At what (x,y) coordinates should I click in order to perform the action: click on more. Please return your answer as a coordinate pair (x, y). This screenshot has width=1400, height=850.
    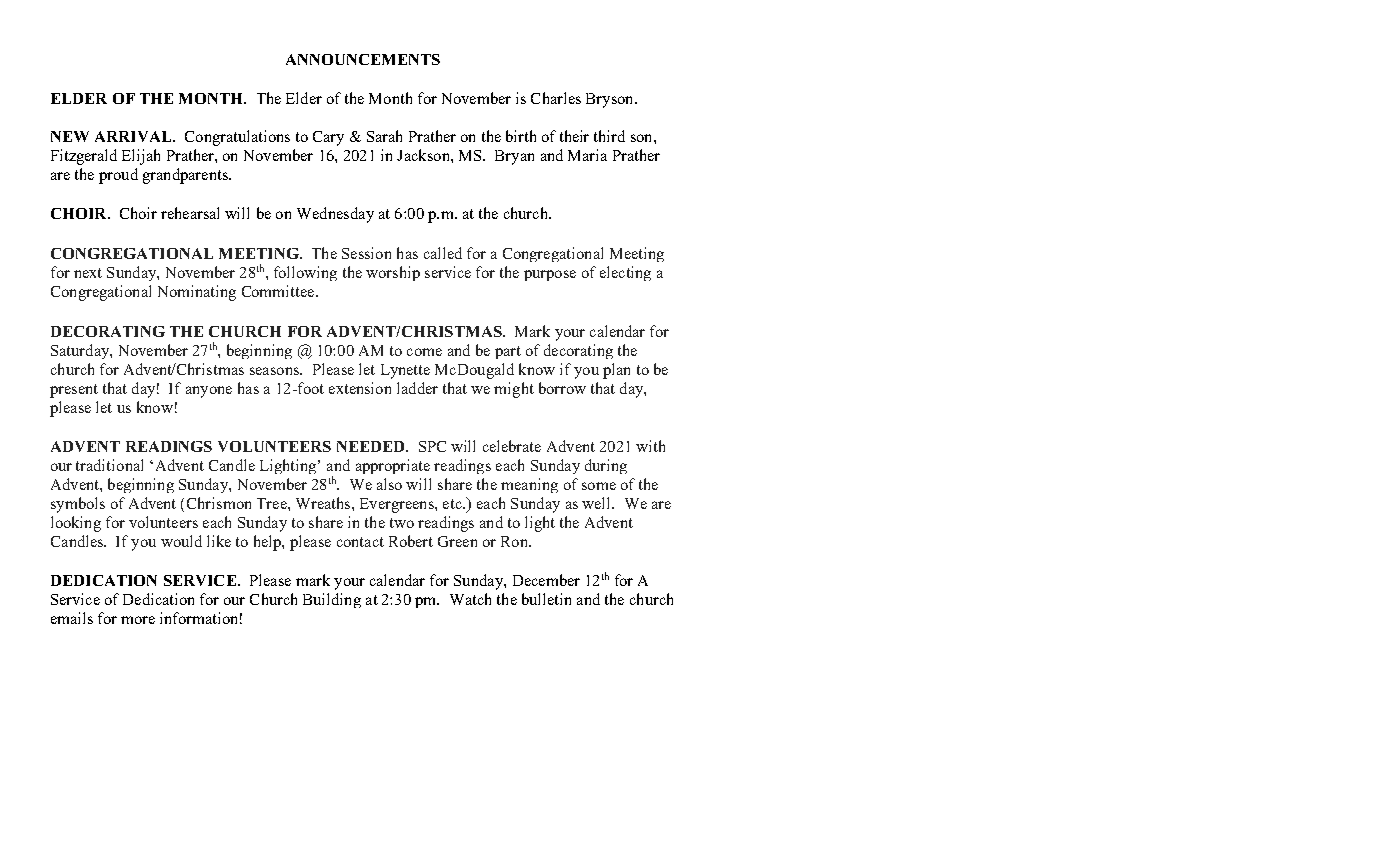
    Looking at the image, I should click on (138, 620).
